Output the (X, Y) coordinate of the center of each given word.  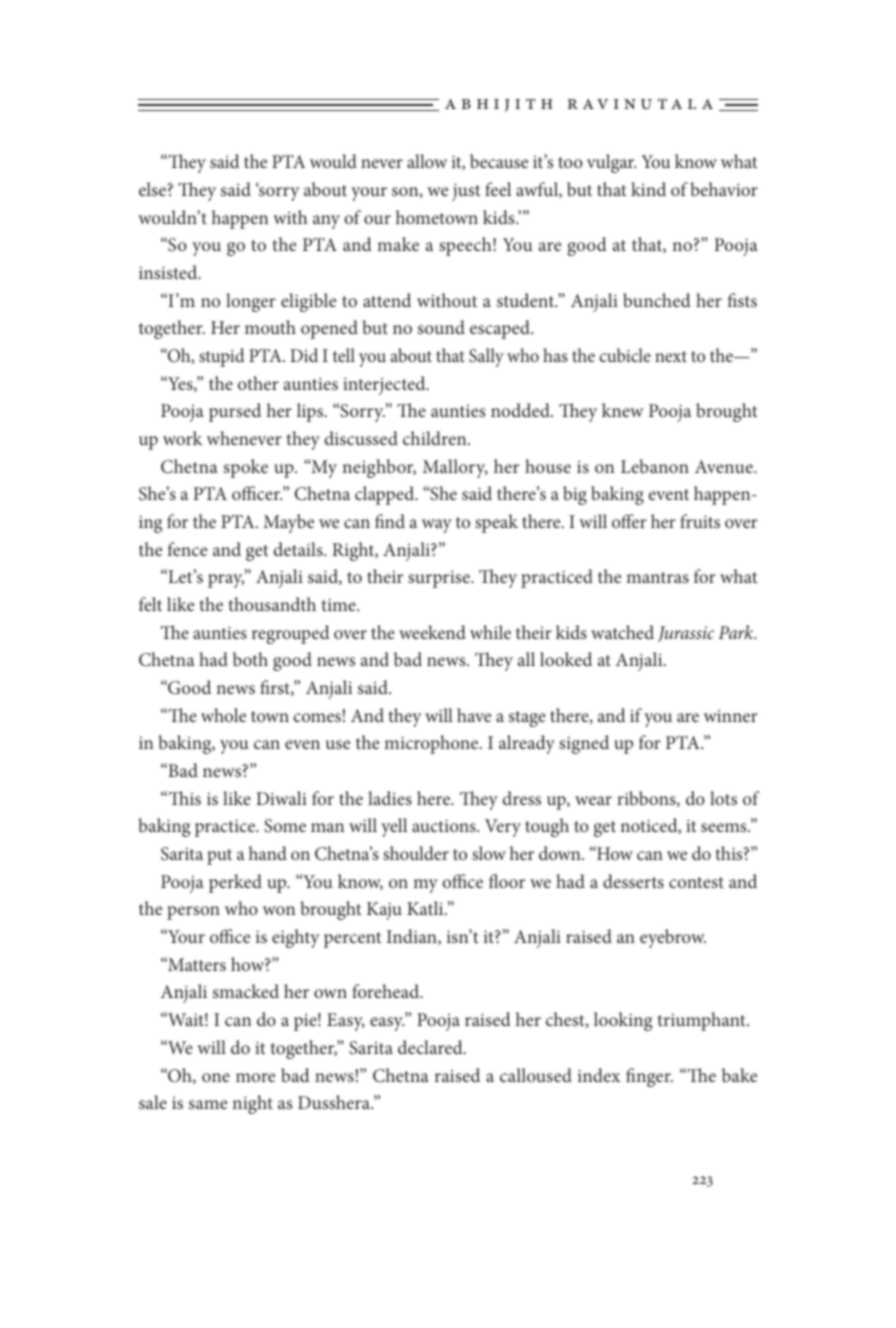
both (250, 659)
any (326, 222)
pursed (235, 412)
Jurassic (686, 634)
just (466, 192)
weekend (432, 632)
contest (696, 882)
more (255, 1077)
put (219, 857)
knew (622, 410)
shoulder (416, 853)
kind (648, 189)
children (436, 438)
